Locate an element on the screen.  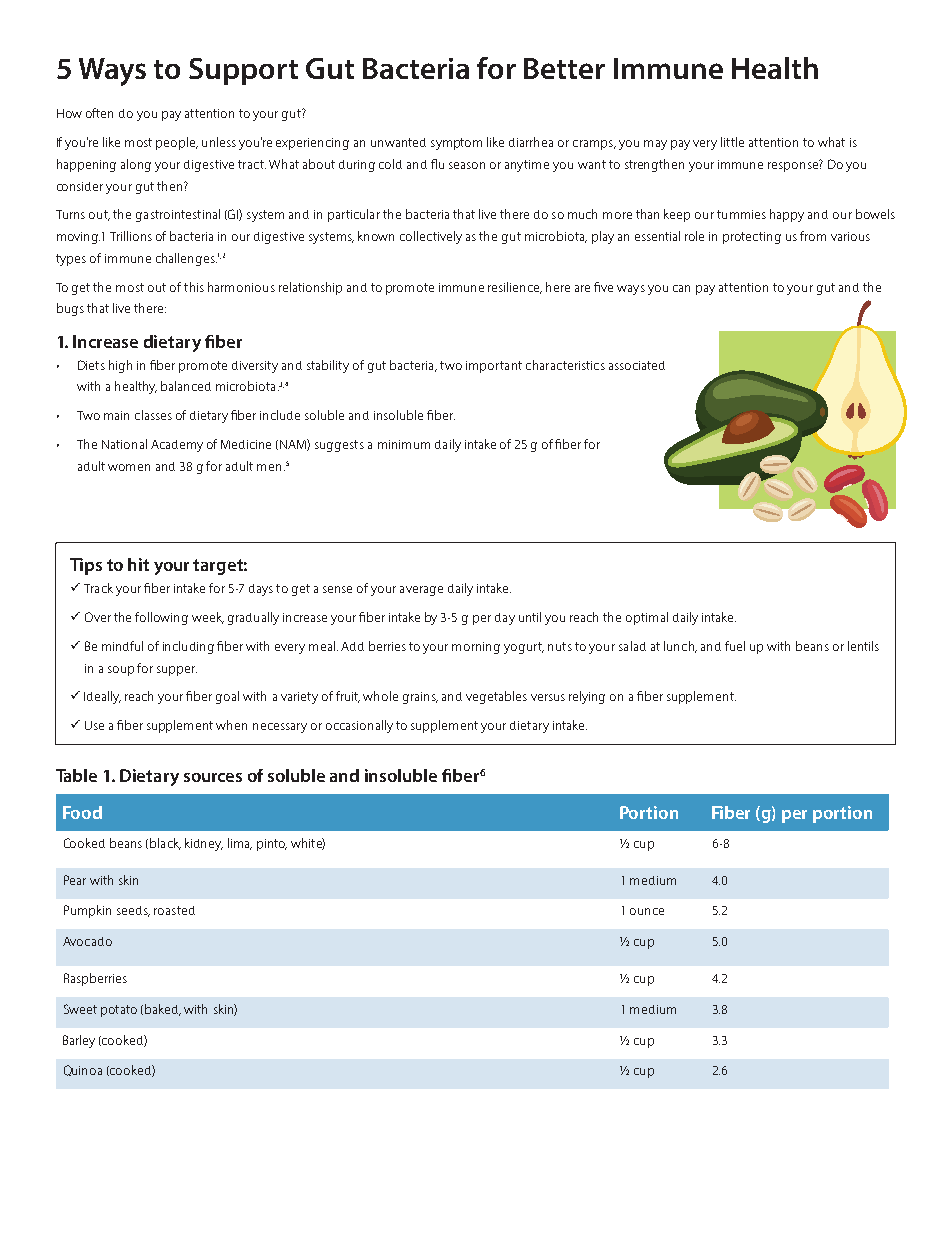
symptom is located at coordinates (456, 144).
